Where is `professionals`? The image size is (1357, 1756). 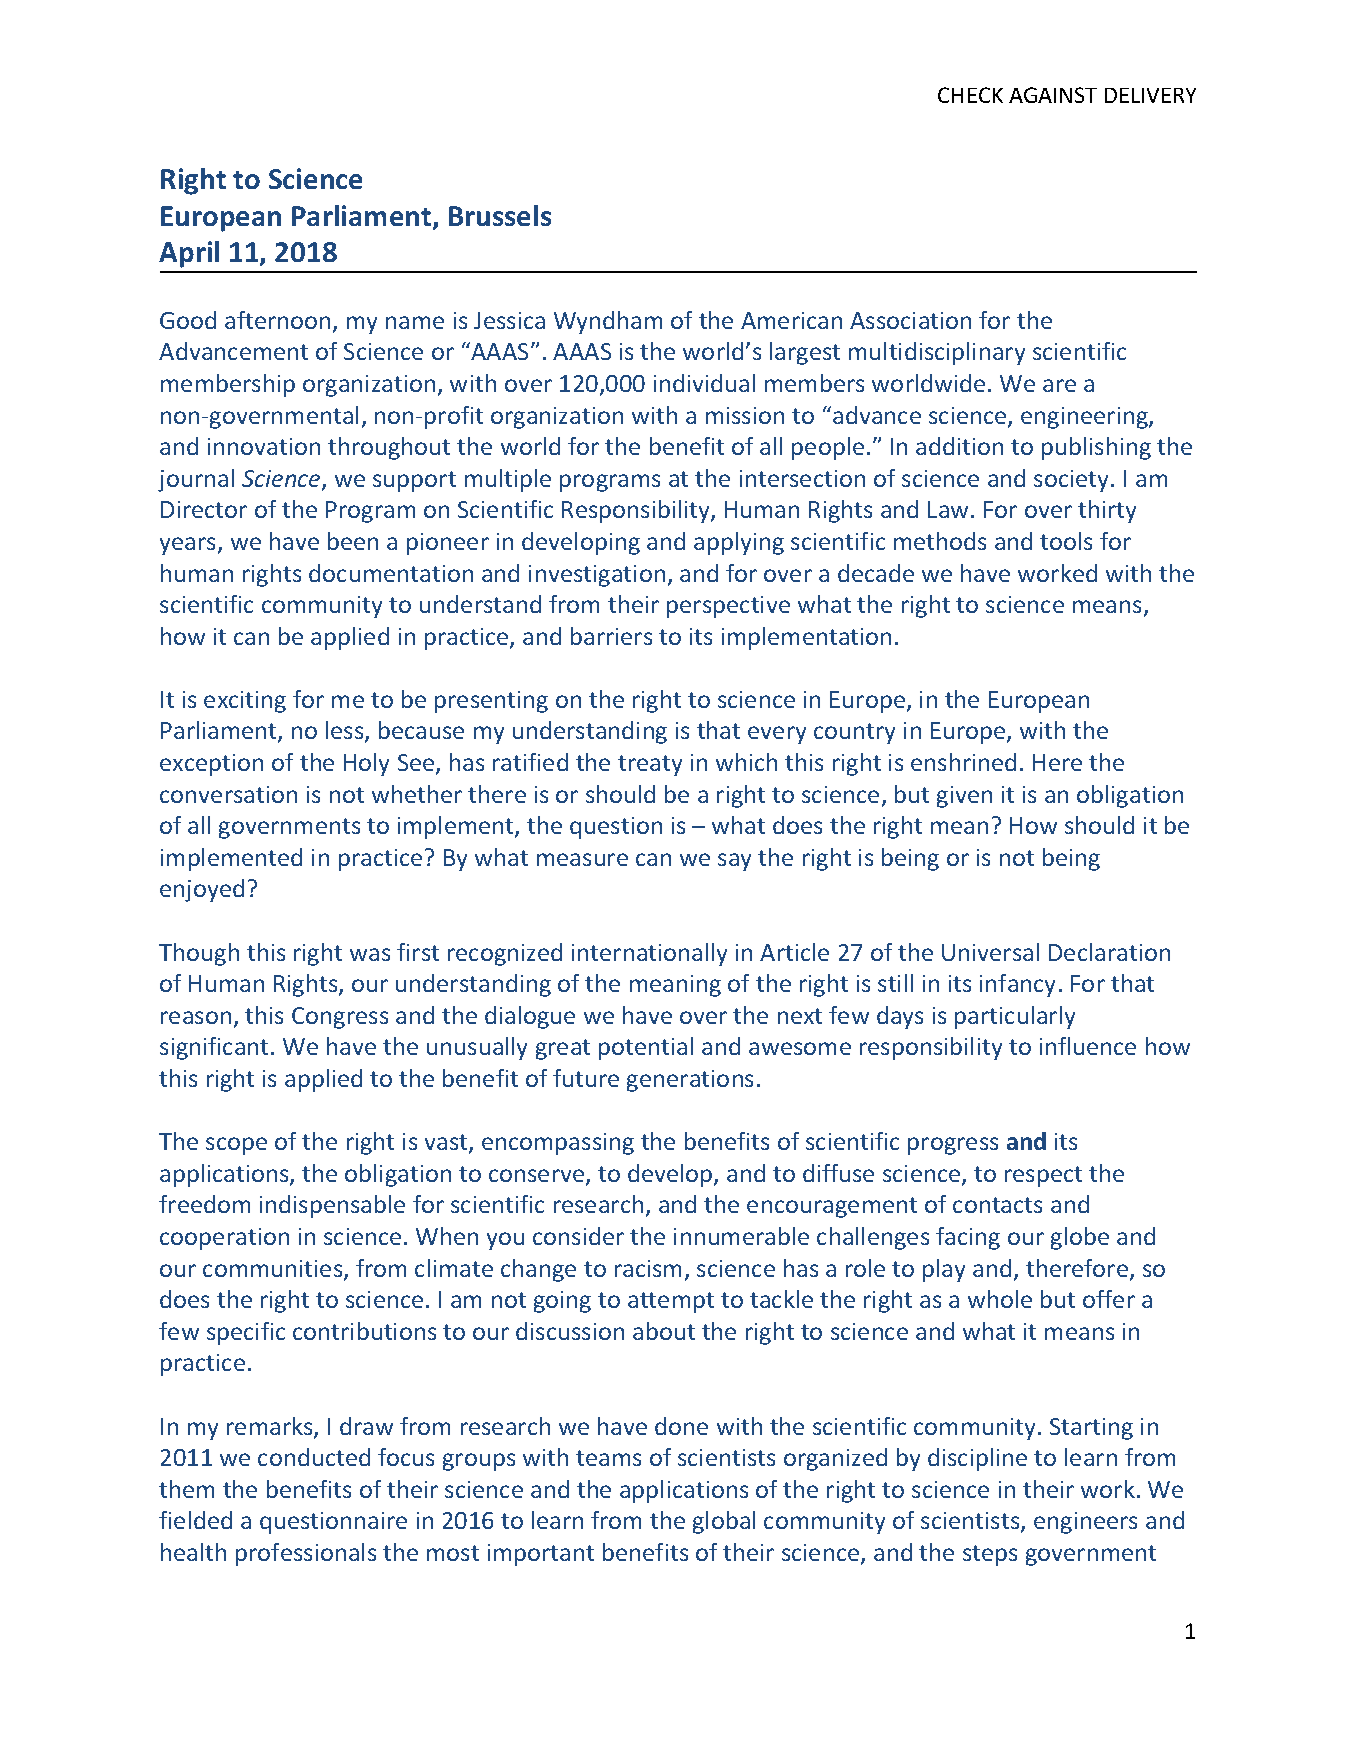
professionals is located at coordinates (306, 1554).
